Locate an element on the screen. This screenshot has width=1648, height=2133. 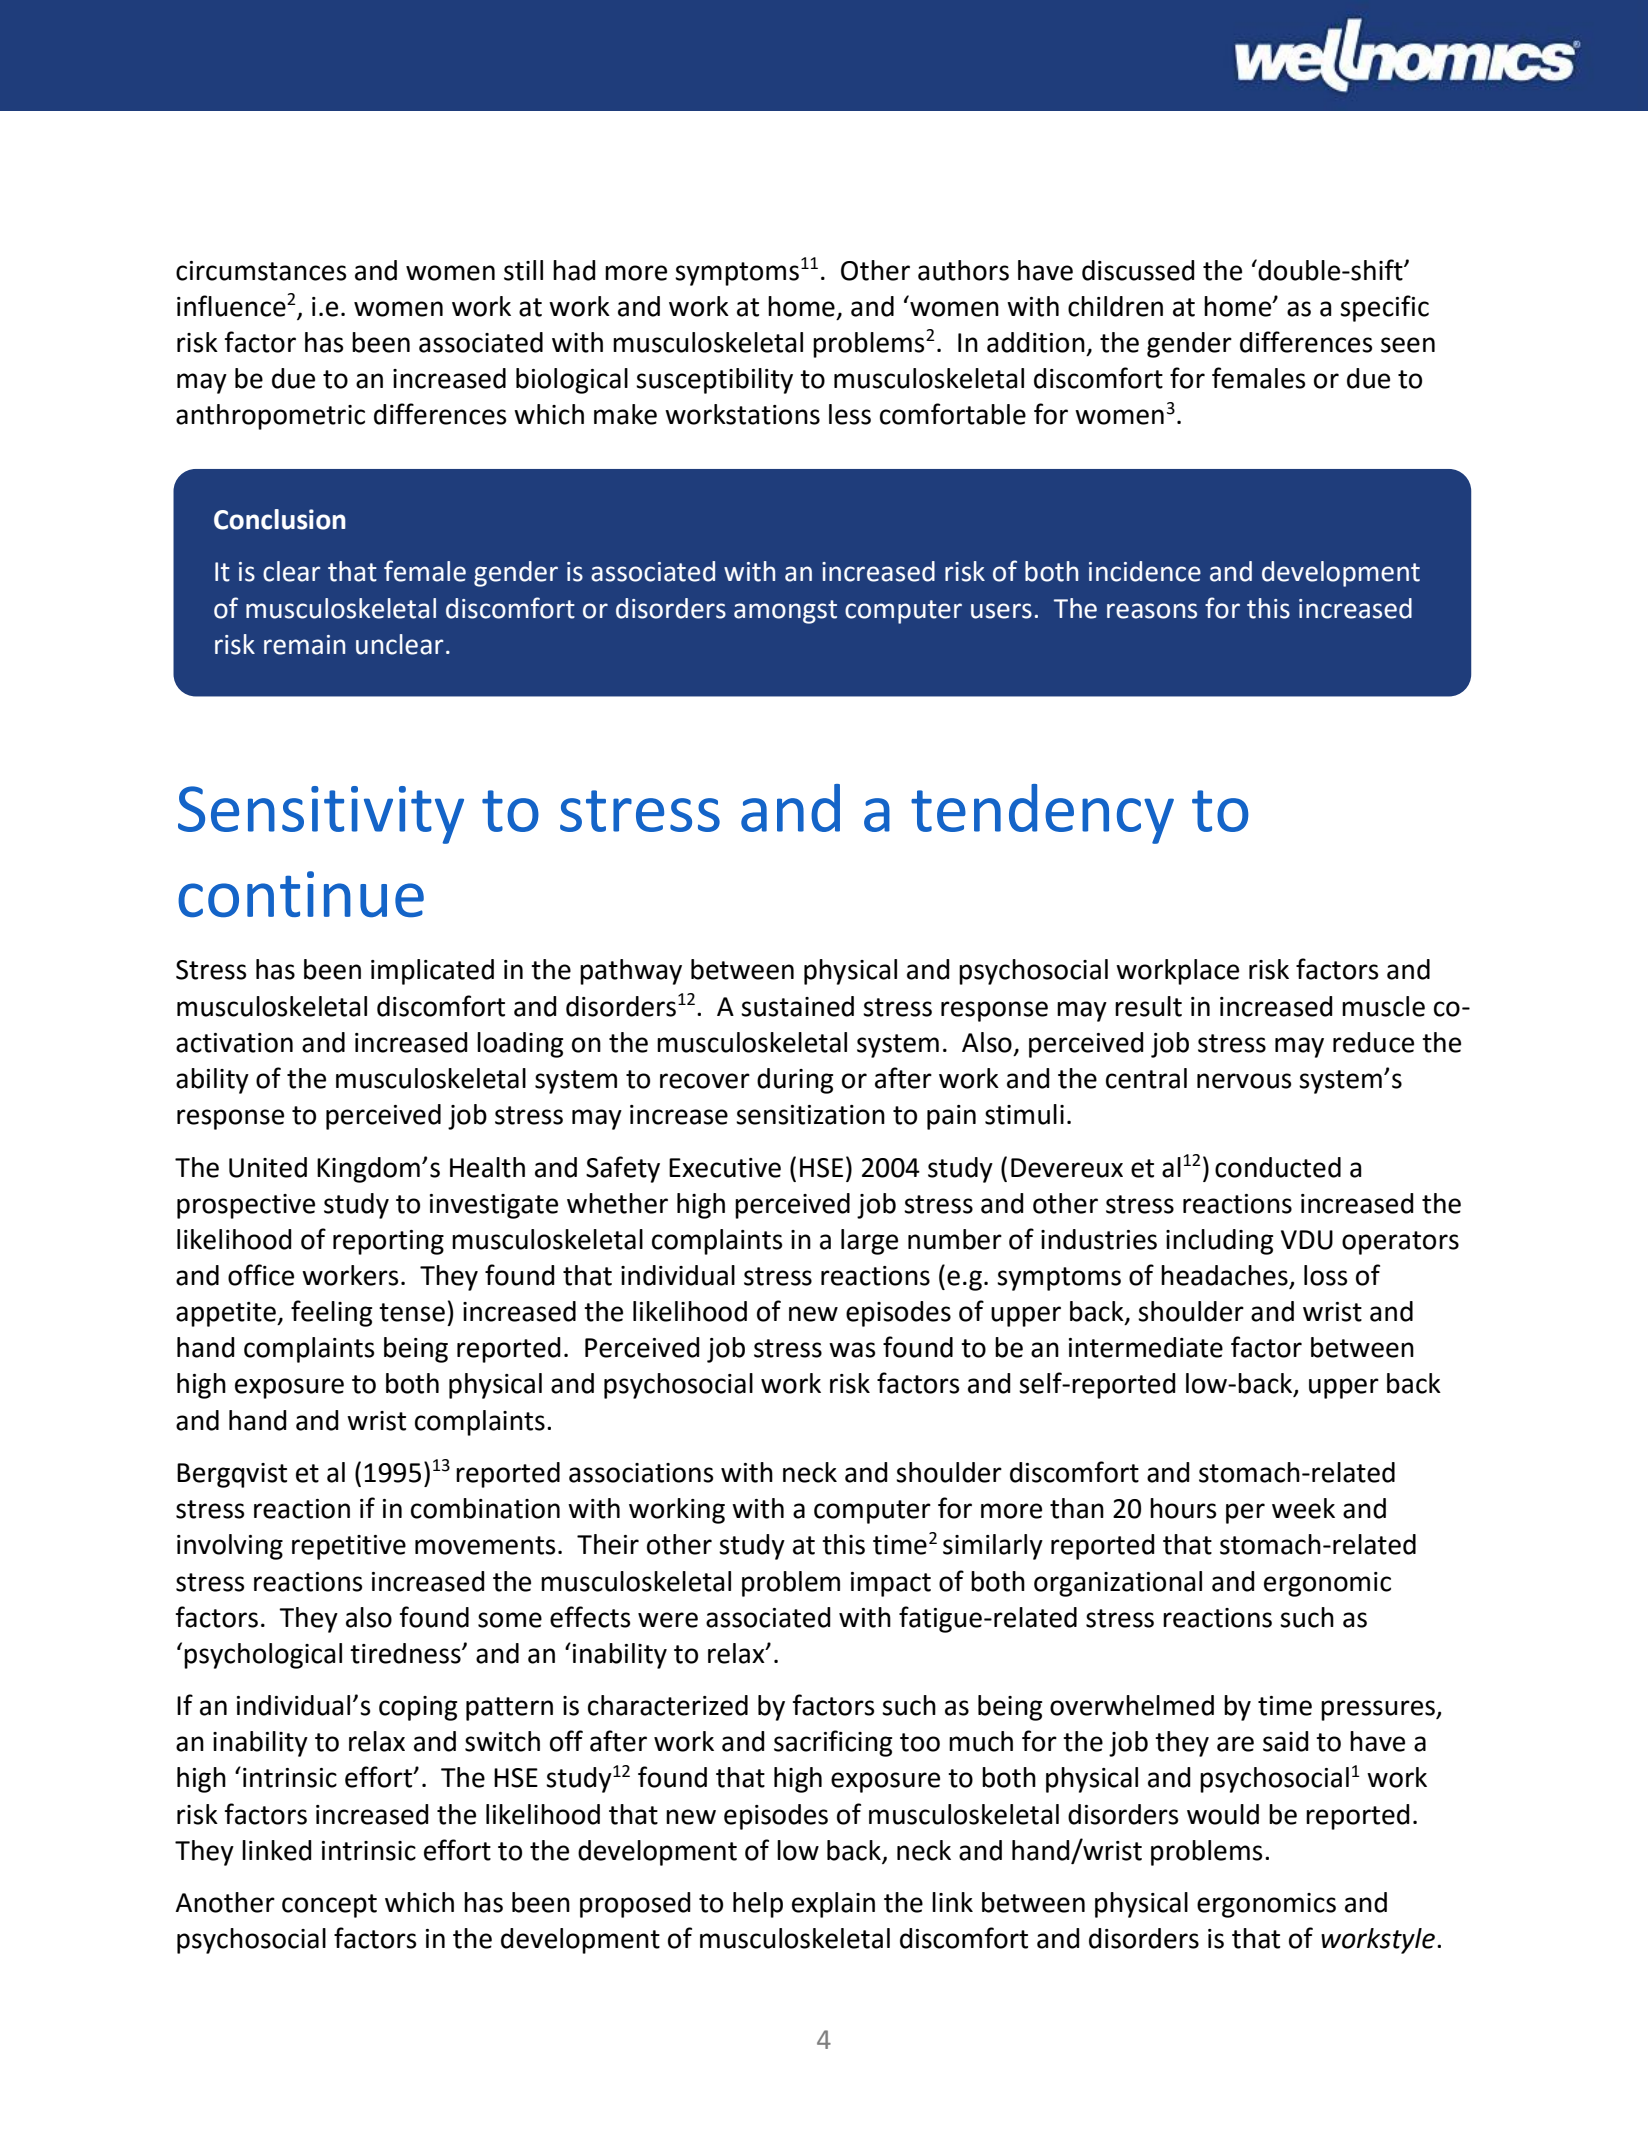
amongst is located at coordinates (785, 612).
